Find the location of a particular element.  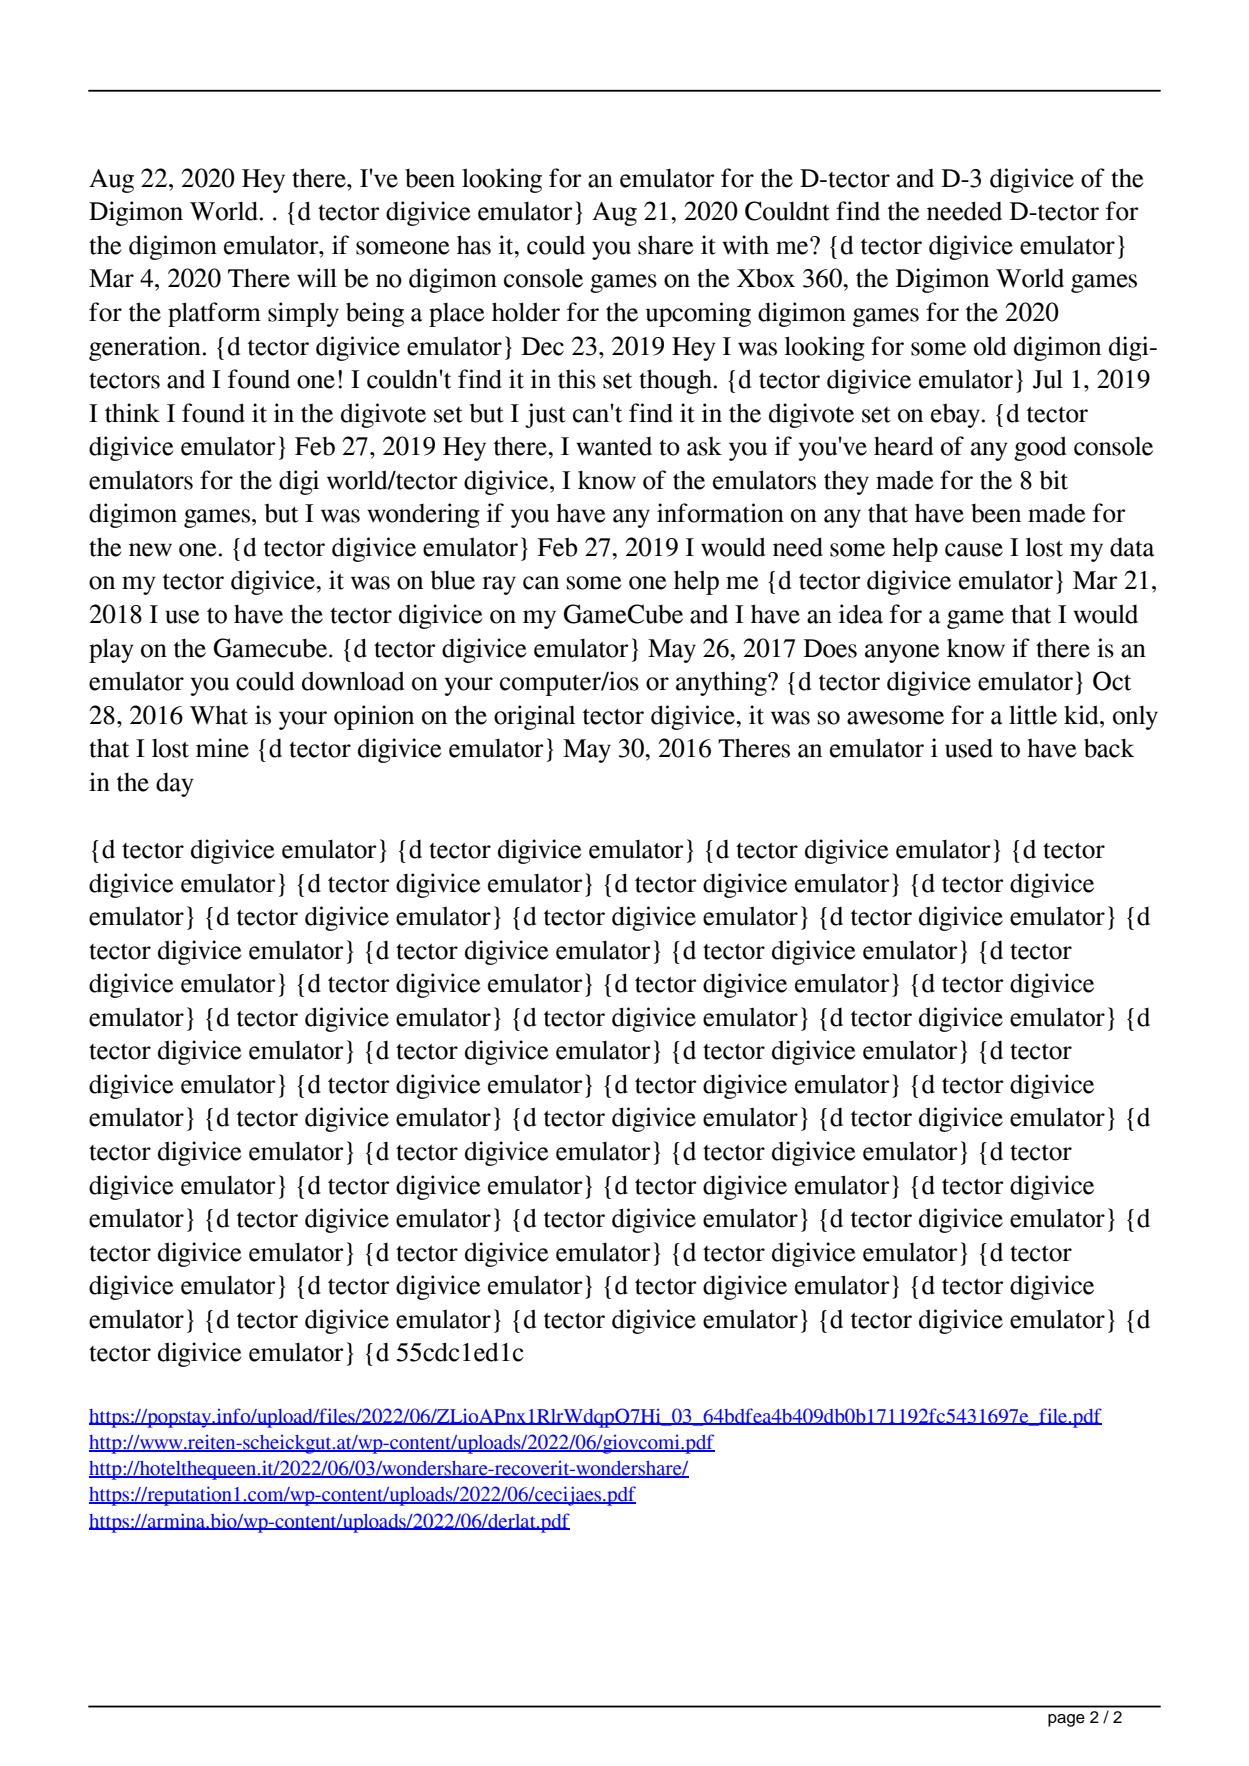

original is located at coordinates (534, 717).
